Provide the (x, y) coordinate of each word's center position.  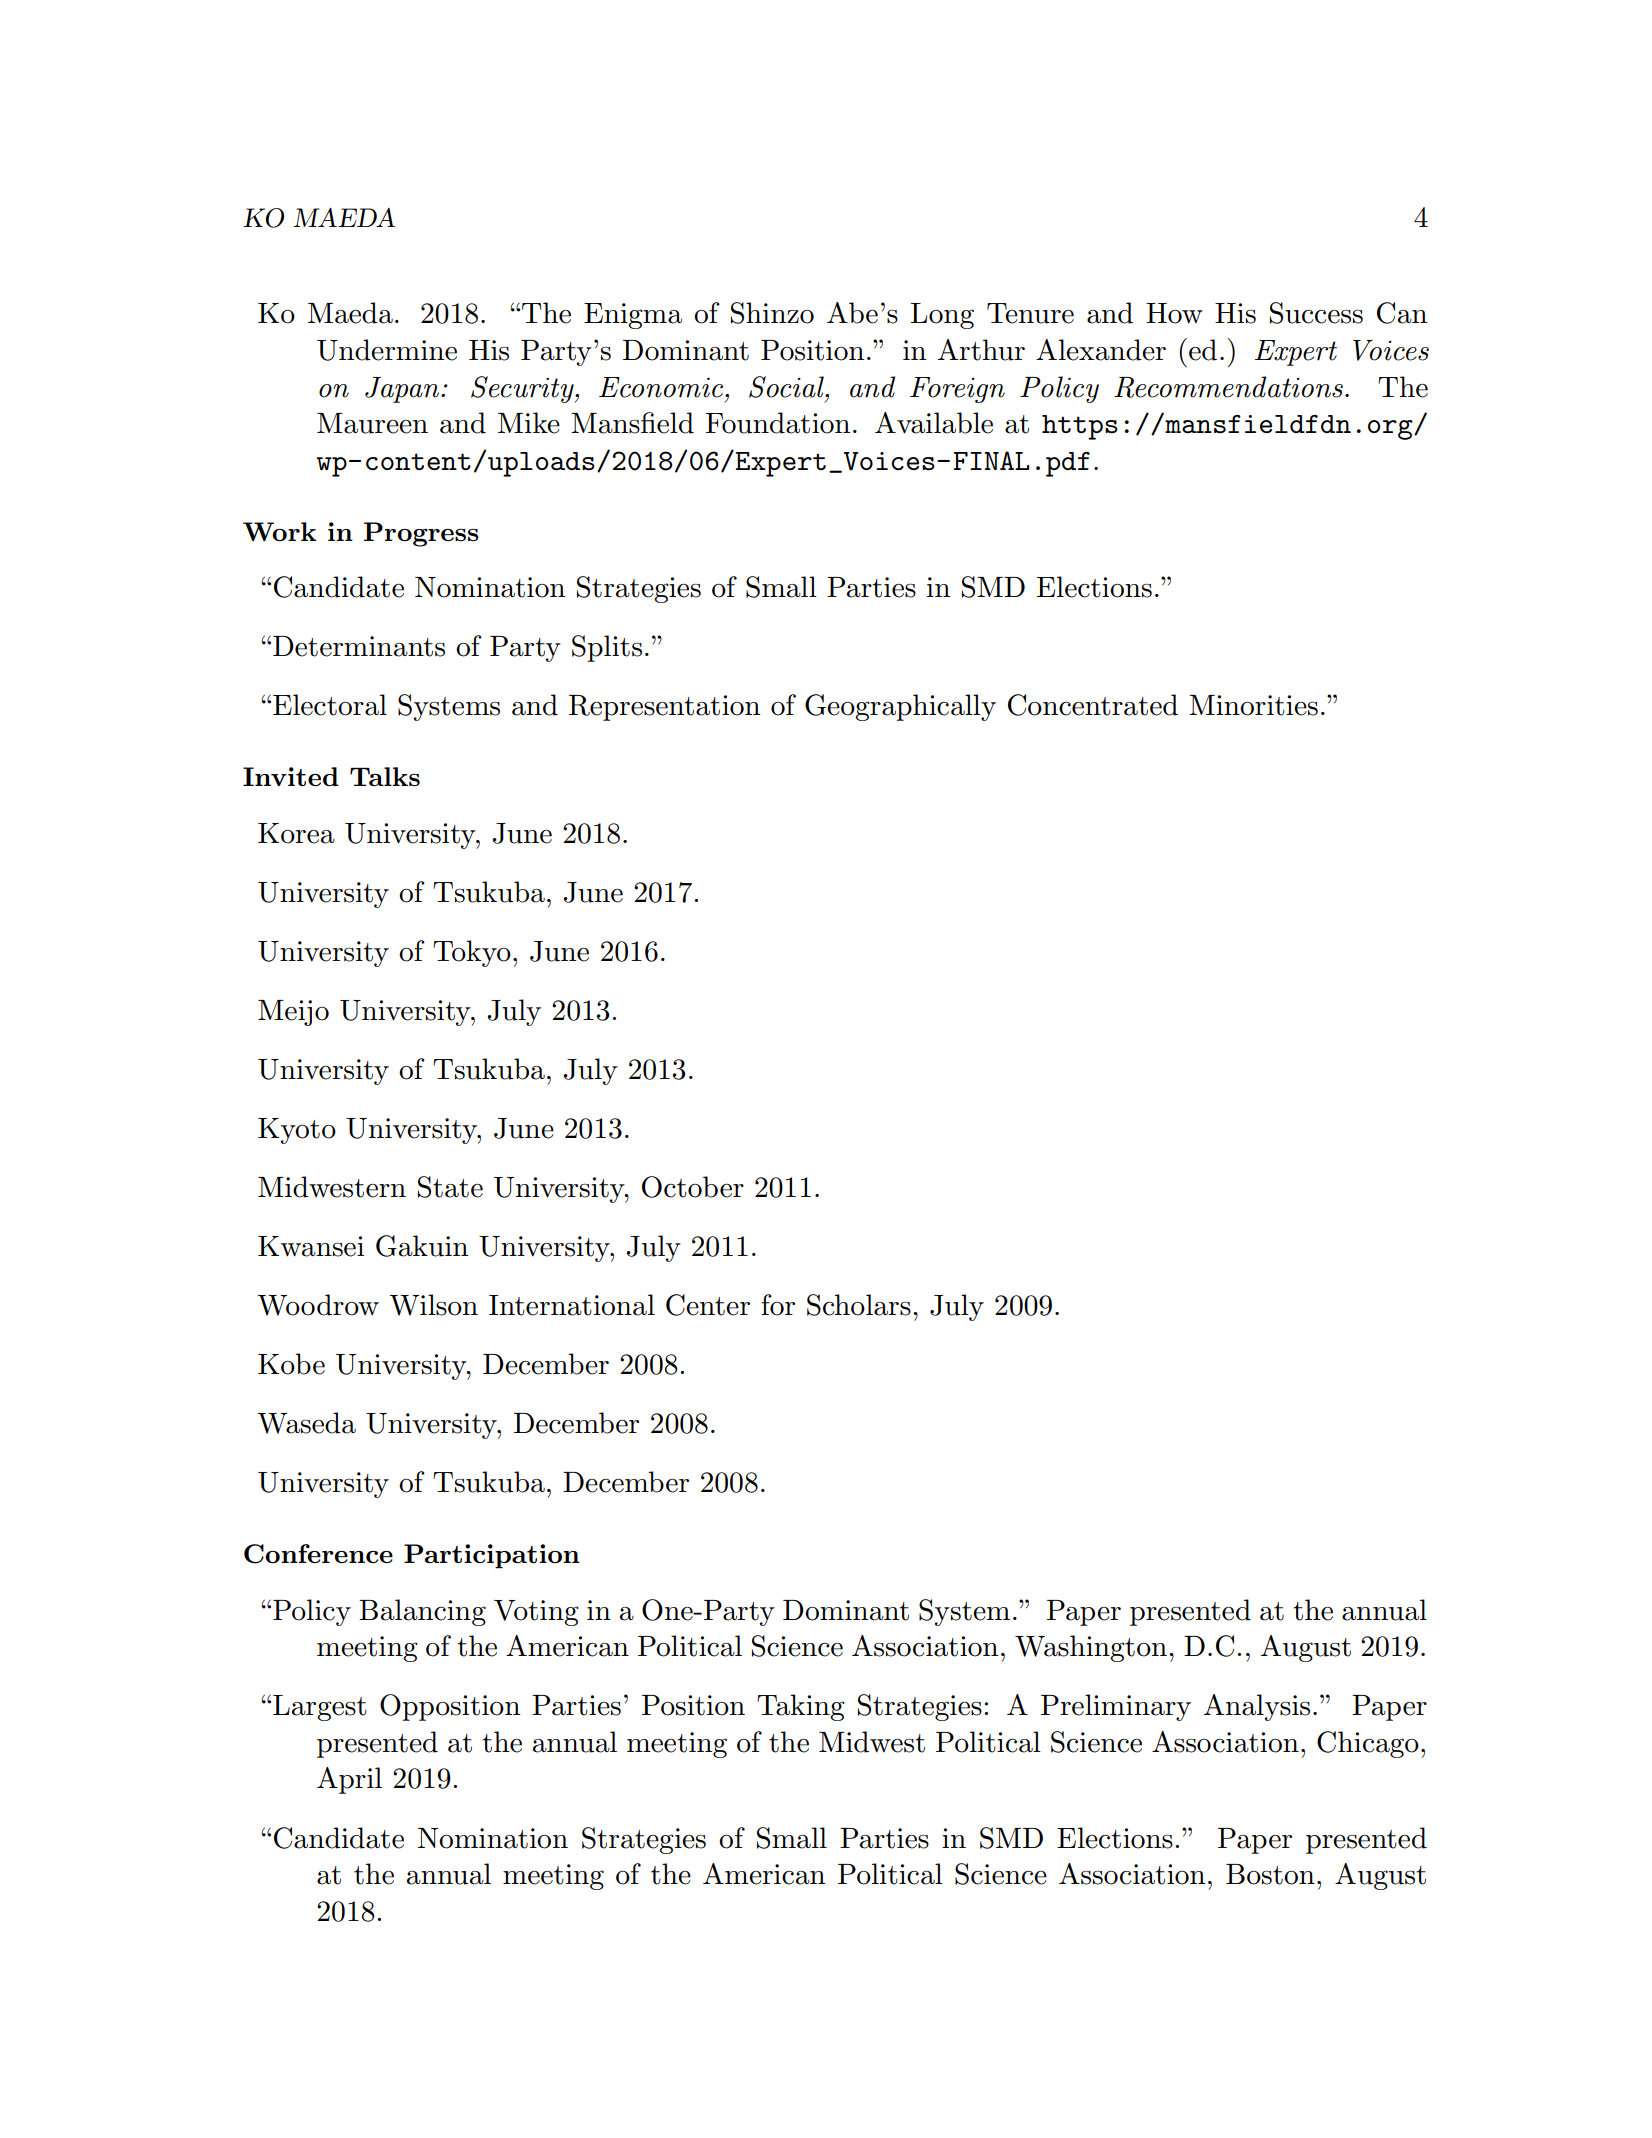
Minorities (1253, 705)
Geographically (900, 707)
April (349, 1780)
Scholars (859, 1305)
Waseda (306, 1423)
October (693, 1187)
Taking (801, 1707)
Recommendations (1228, 387)
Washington (1091, 1648)
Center (708, 1305)
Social (787, 387)
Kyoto (297, 1131)
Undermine (387, 350)
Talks (385, 776)
